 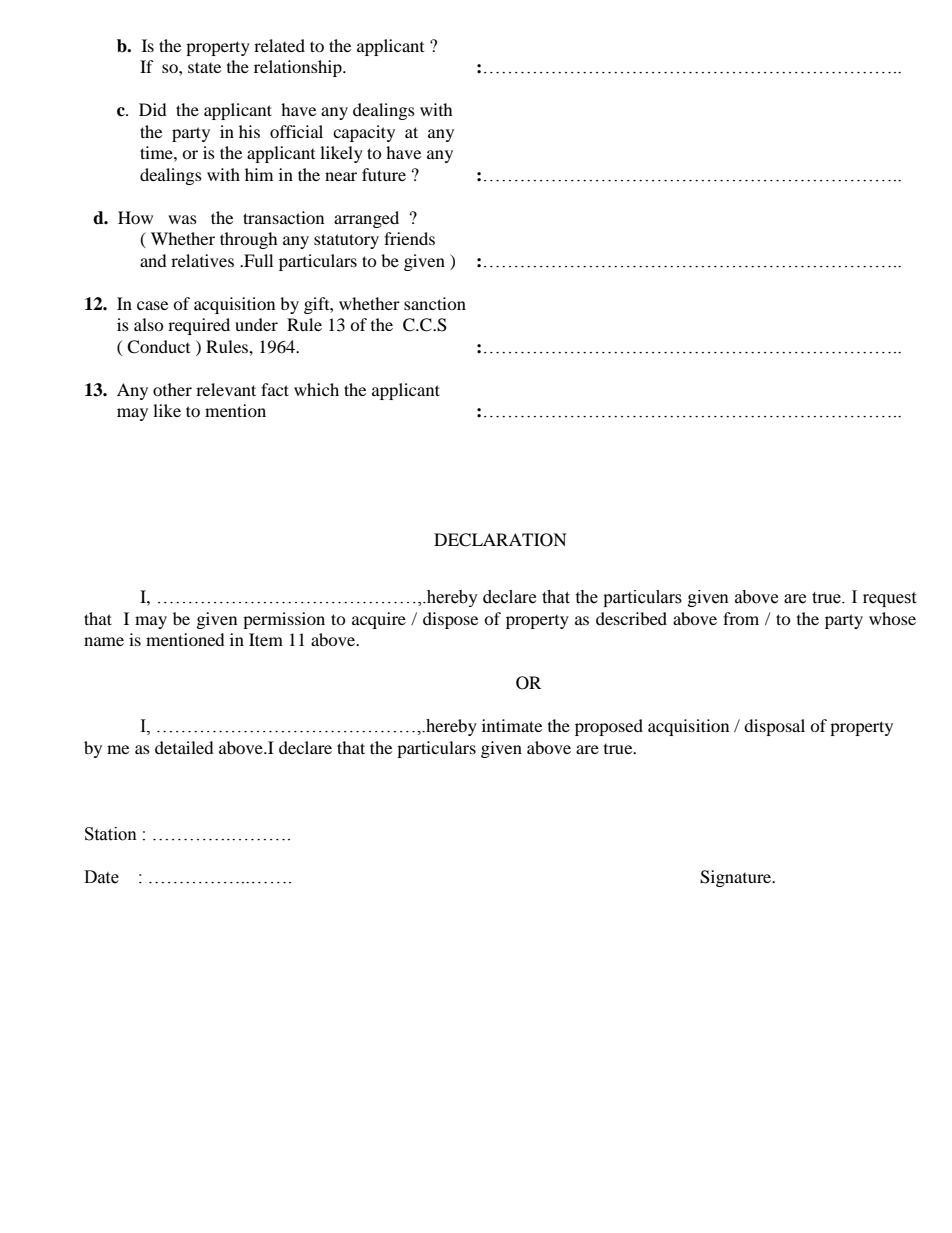 What do you see at coordinates (364, 133) in the image?
I see `capacity` at bounding box center [364, 133].
